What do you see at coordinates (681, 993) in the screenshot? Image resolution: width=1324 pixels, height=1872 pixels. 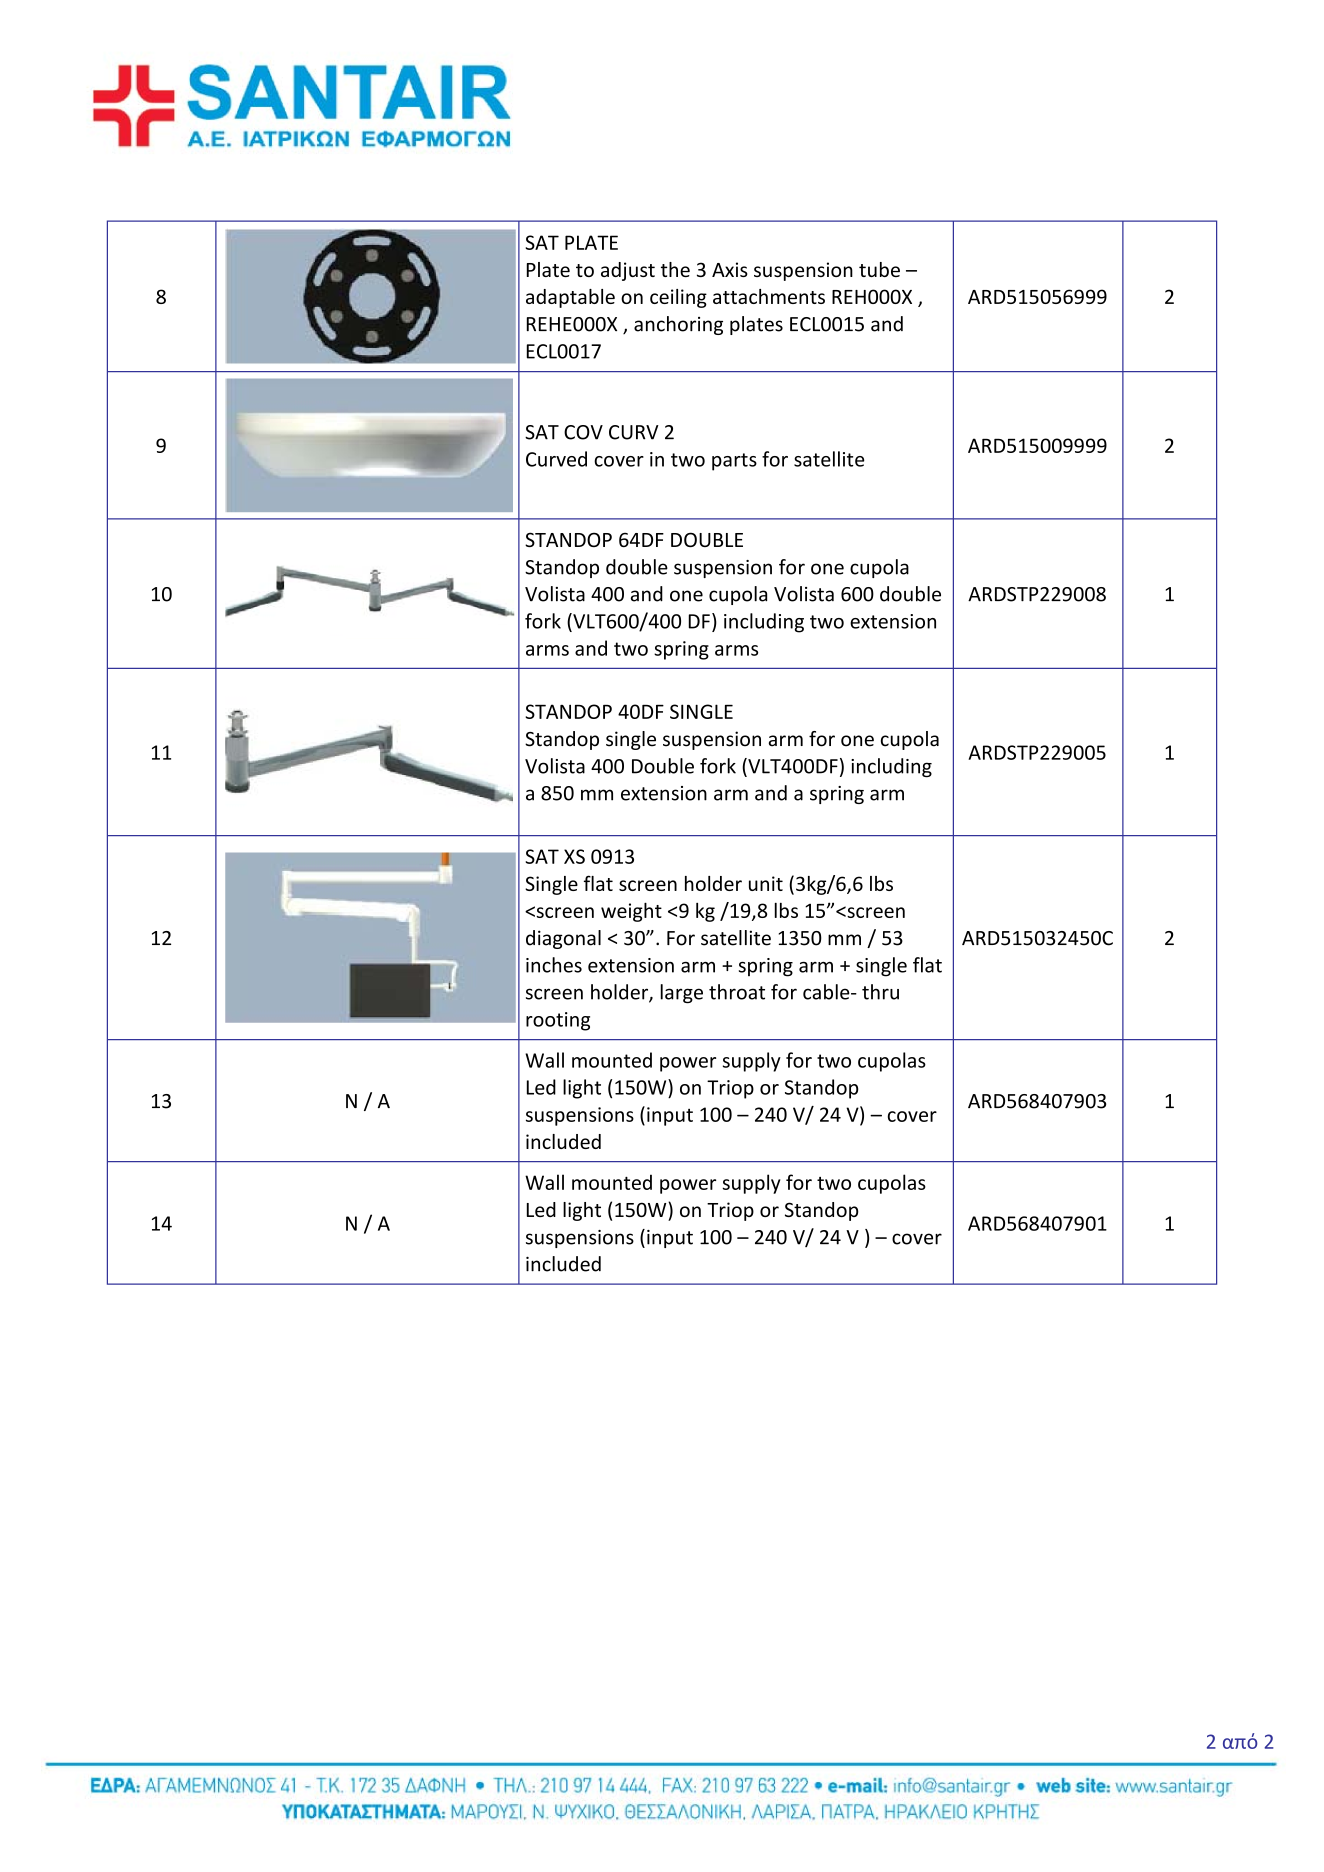 I see `large` at bounding box center [681, 993].
